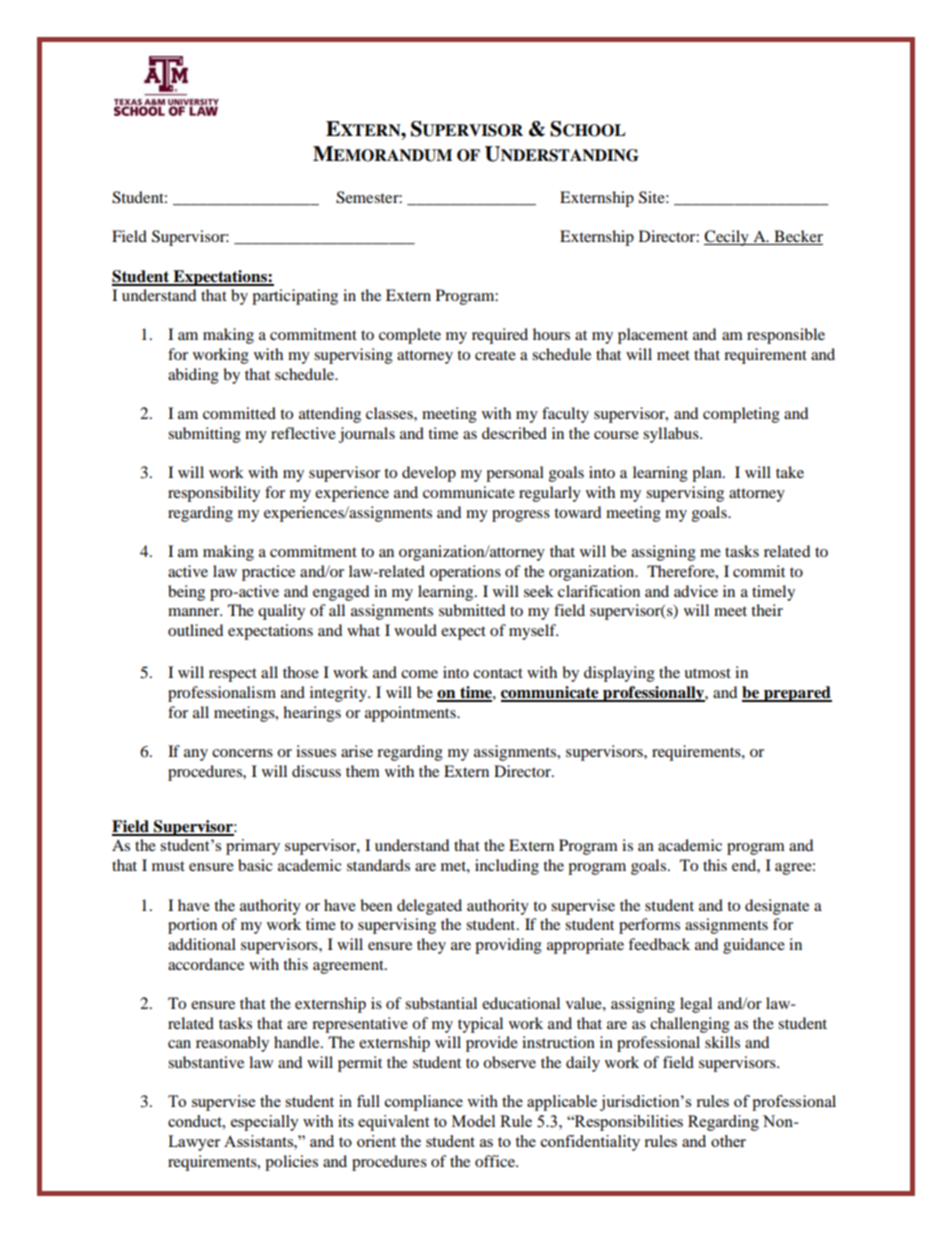 The height and width of the screenshot is (1233, 952). What do you see at coordinates (500, 336) in the screenshot?
I see `required` at bounding box center [500, 336].
